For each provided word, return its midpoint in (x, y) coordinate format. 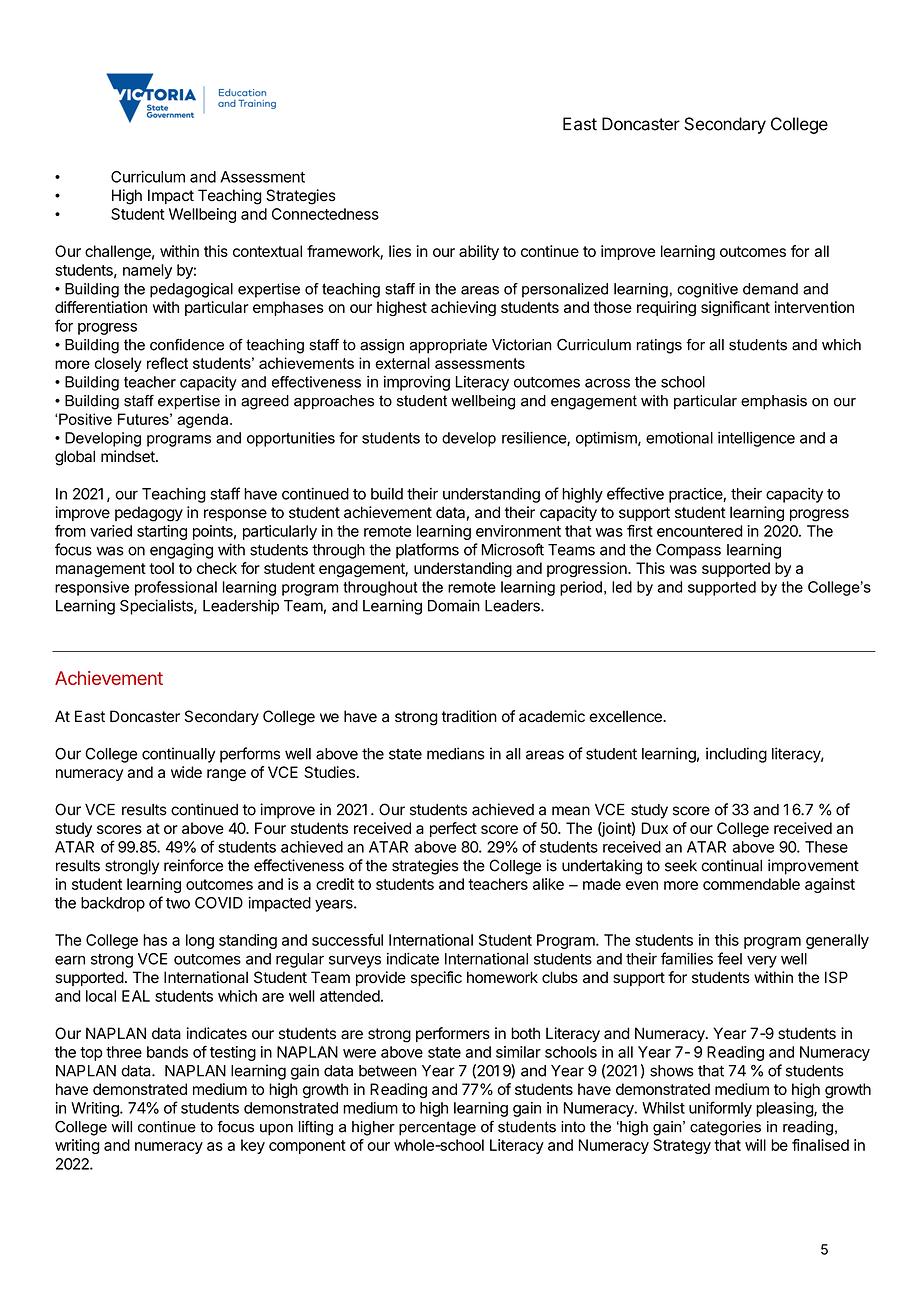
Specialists (157, 607)
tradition (469, 716)
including (736, 755)
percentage (437, 1128)
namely (147, 271)
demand (770, 289)
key (253, 1146)
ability (479, 252)
